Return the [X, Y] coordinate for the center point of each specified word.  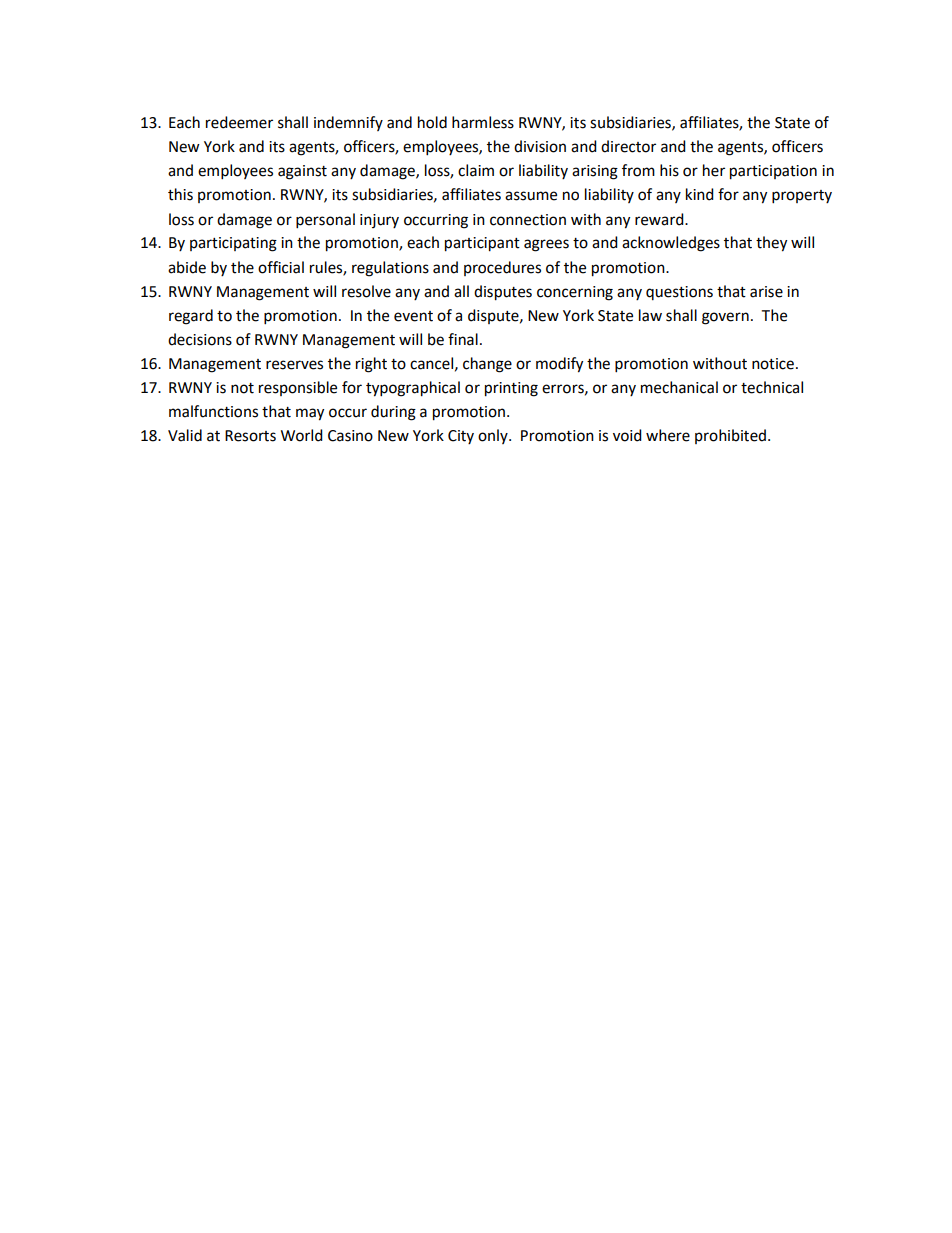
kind [700, 194]
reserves [294, 365]
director [628, 146]
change [487, 365]
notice [773, 364]
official [281, 267]
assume [531, 196]
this [180, 194]
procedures [502, 268]
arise [766, 292]
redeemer [239, 122]
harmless [483, 122]
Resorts [250, 436]
